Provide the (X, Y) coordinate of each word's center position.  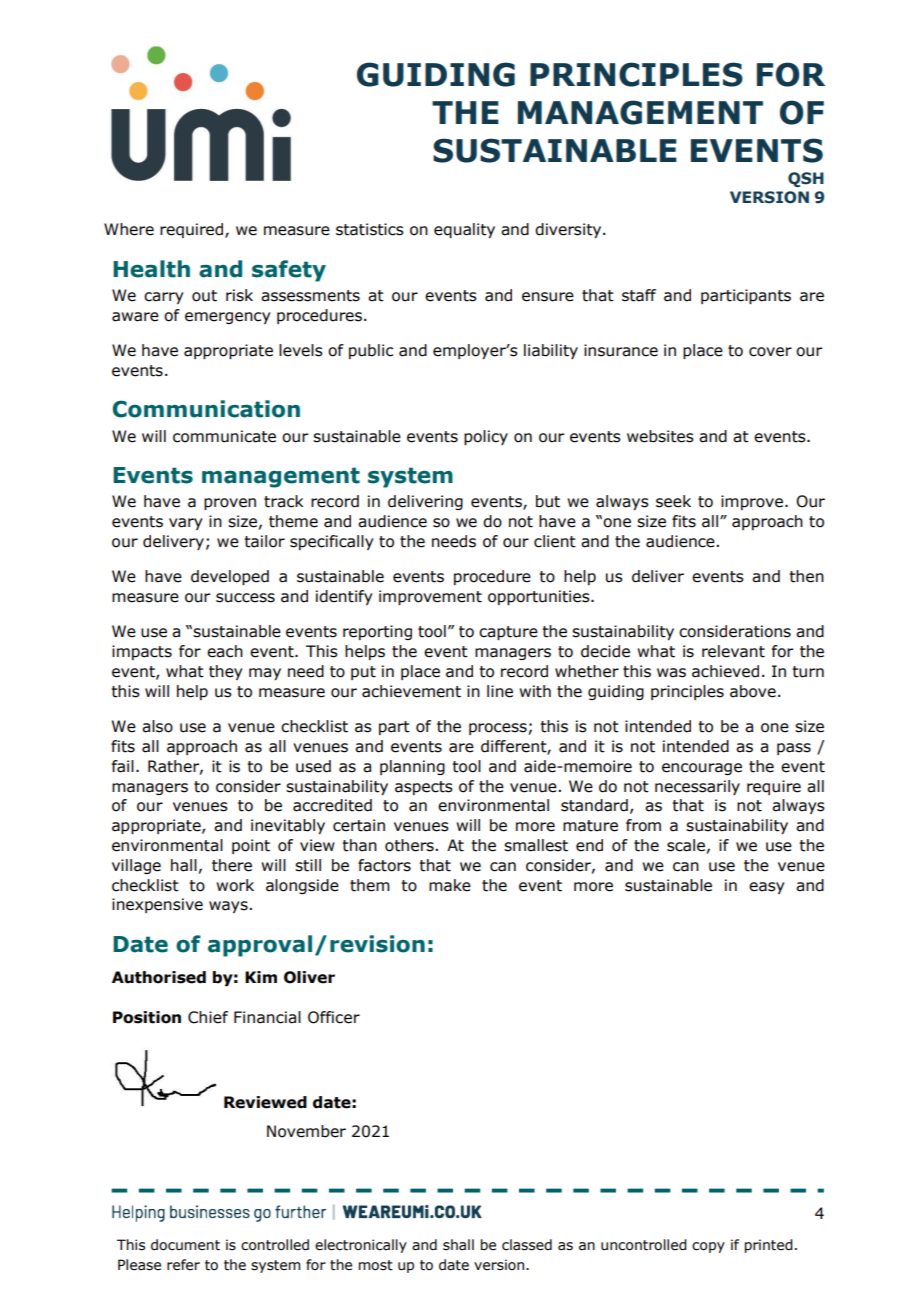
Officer (334, 1017)
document (185, 1245)
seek (673, 501)
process (498, 729)
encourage (702, 769)
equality (464, 230)
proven (230, 504)
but (548, 501)
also (157, 726)
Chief (208, 1017)
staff (639, 295)
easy (766, 888)
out (204, 296)
